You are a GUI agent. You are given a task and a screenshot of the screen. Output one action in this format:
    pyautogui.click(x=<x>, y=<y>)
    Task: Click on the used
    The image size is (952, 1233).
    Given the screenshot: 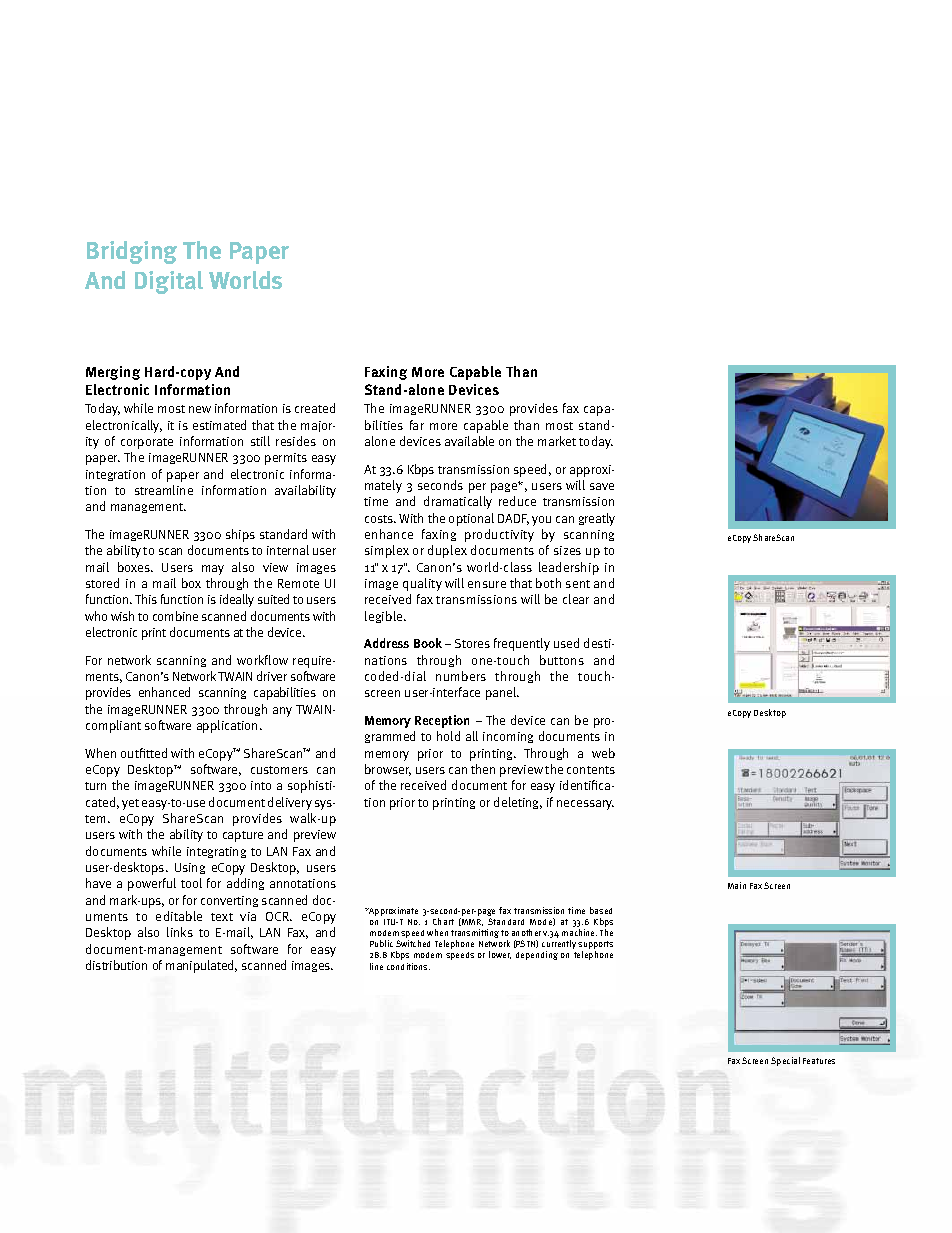 What is the action you would take?
    pyautogui.click(x=566, y=643)
